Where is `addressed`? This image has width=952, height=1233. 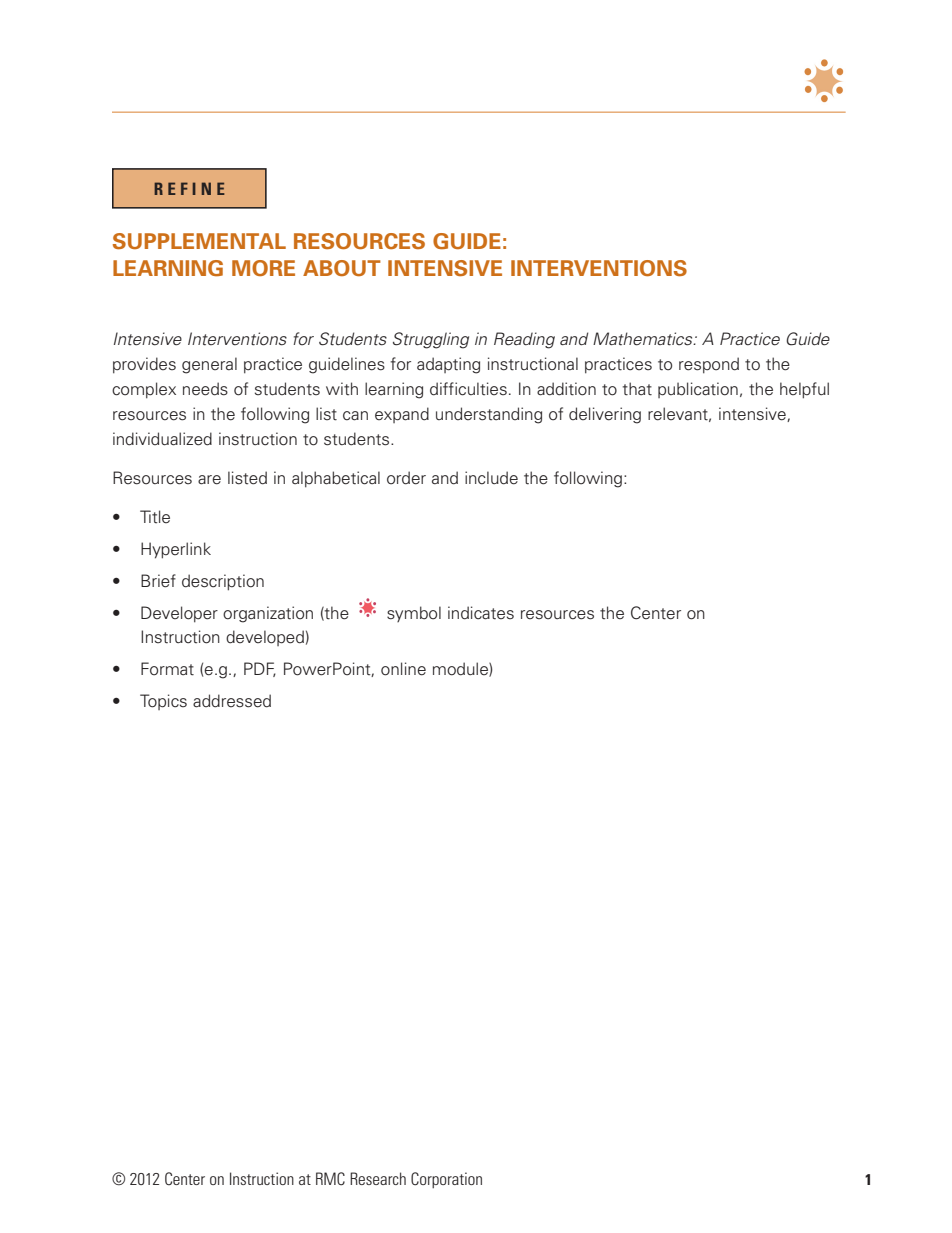 addressed is located at coordinates (232, 701).
